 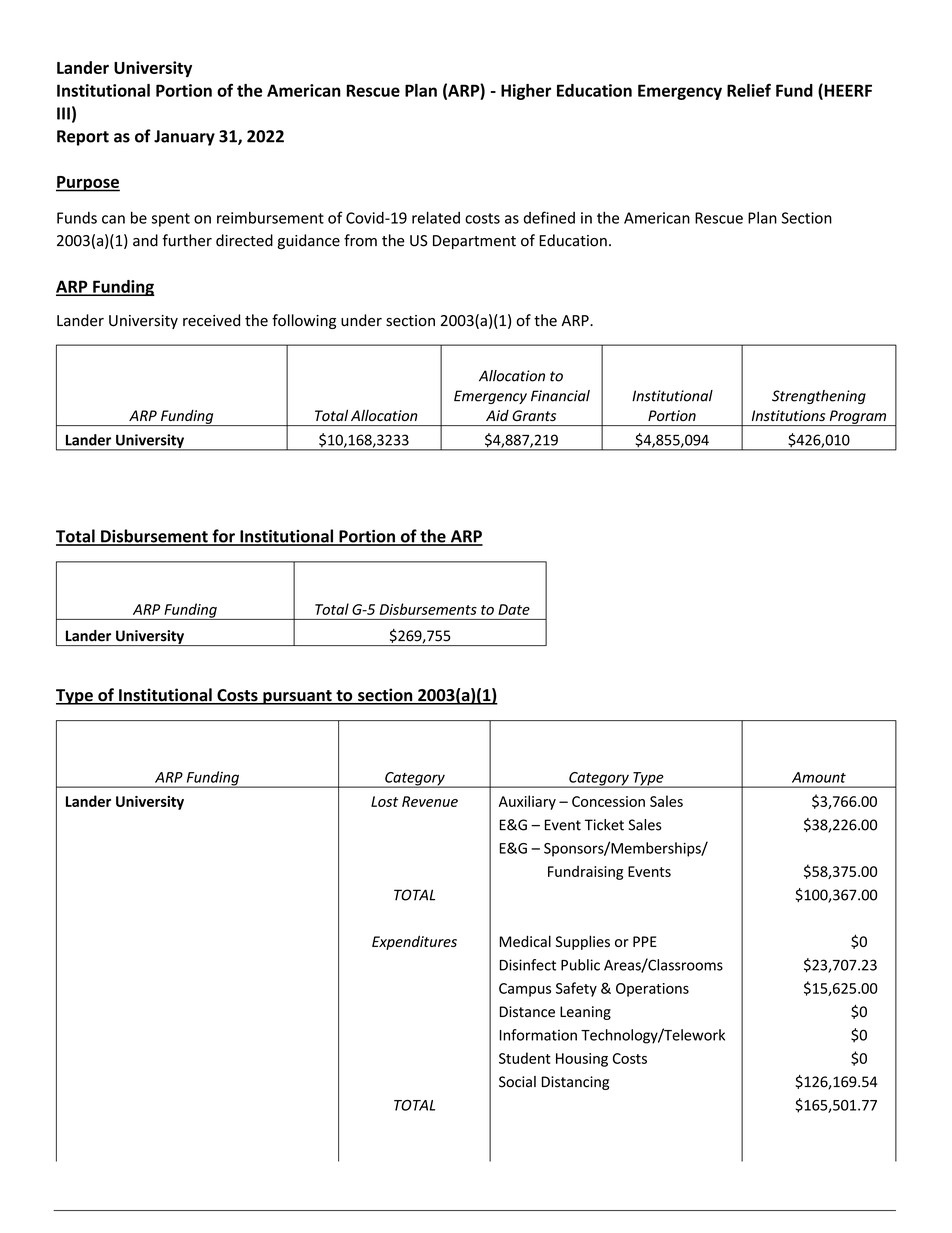 I want to click on Higher, so click(x=526, y=92).
